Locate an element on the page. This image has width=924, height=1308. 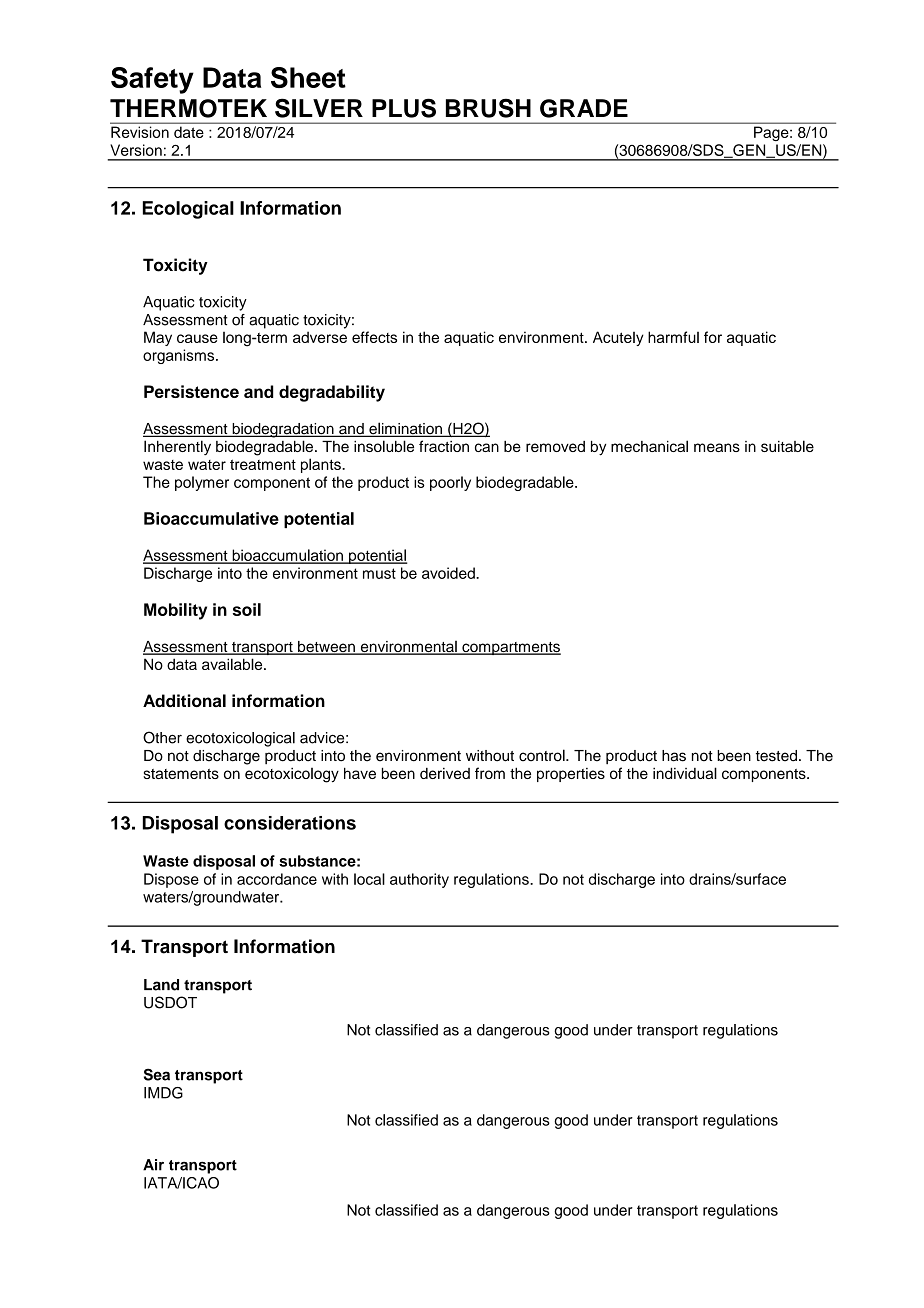
BRUSH is located at coordinates (488, 108).
